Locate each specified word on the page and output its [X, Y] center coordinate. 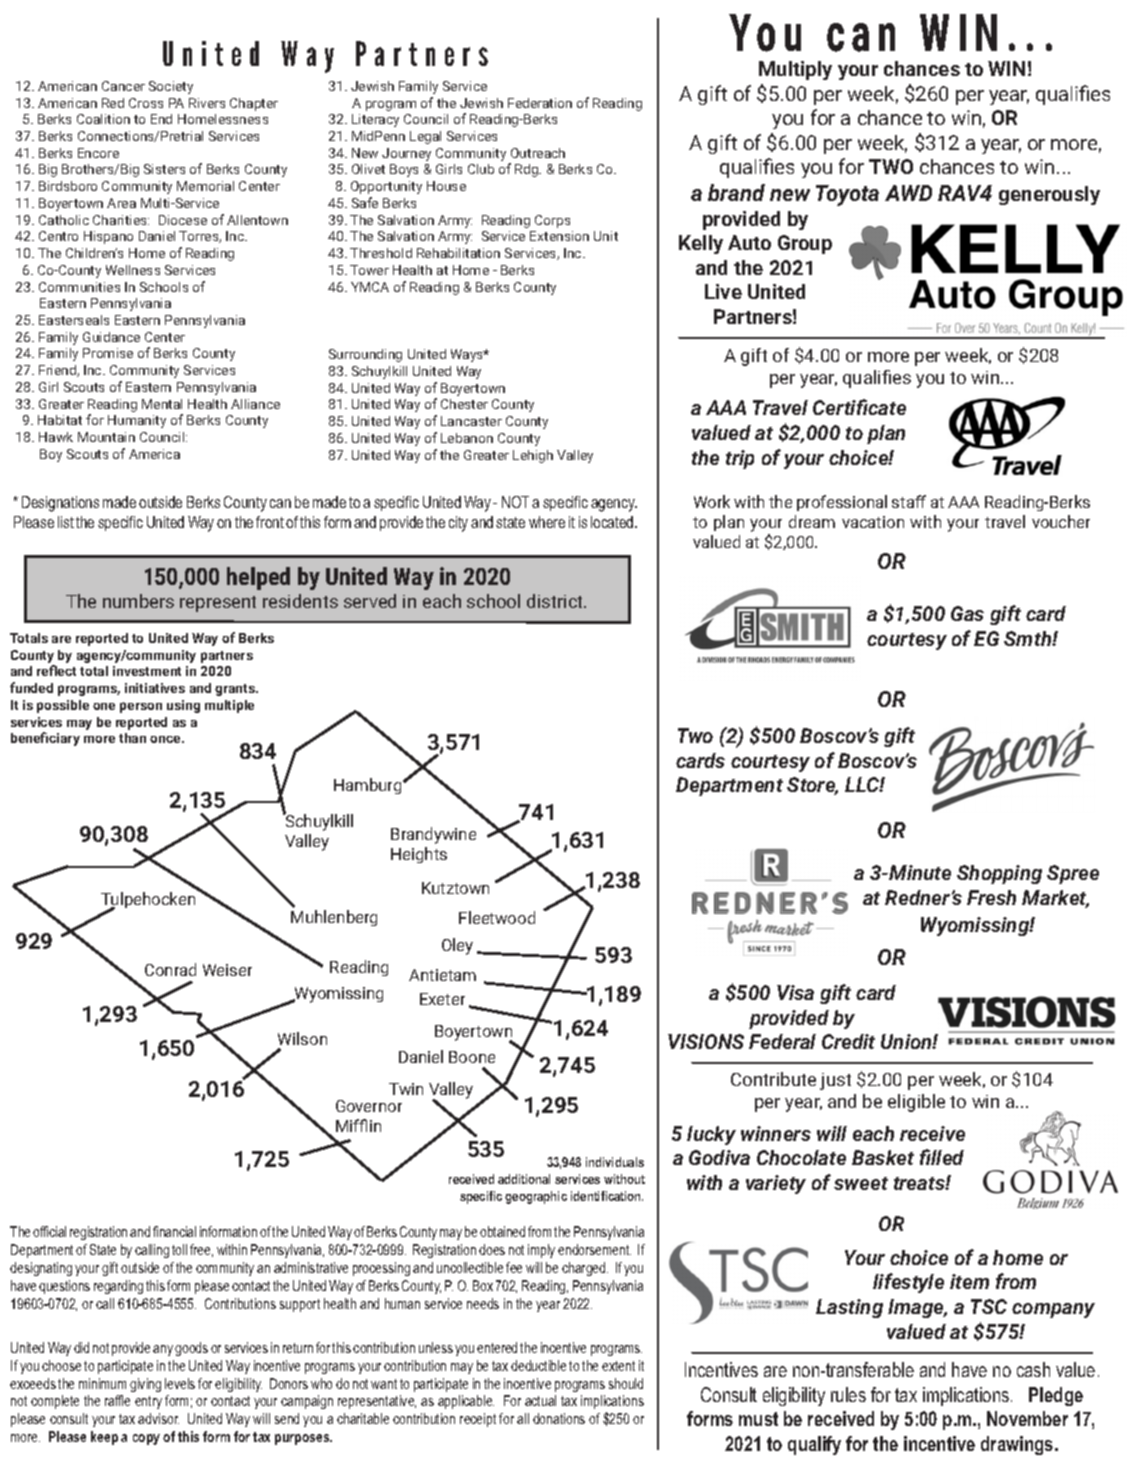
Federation [540, 103]
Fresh [991, 897]
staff [909, 501]
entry [148, 1402]
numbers [138, 601]
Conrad [170, 969]
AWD [908, 193]
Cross [146, 103]
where [547, 522]
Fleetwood [497, 917]
